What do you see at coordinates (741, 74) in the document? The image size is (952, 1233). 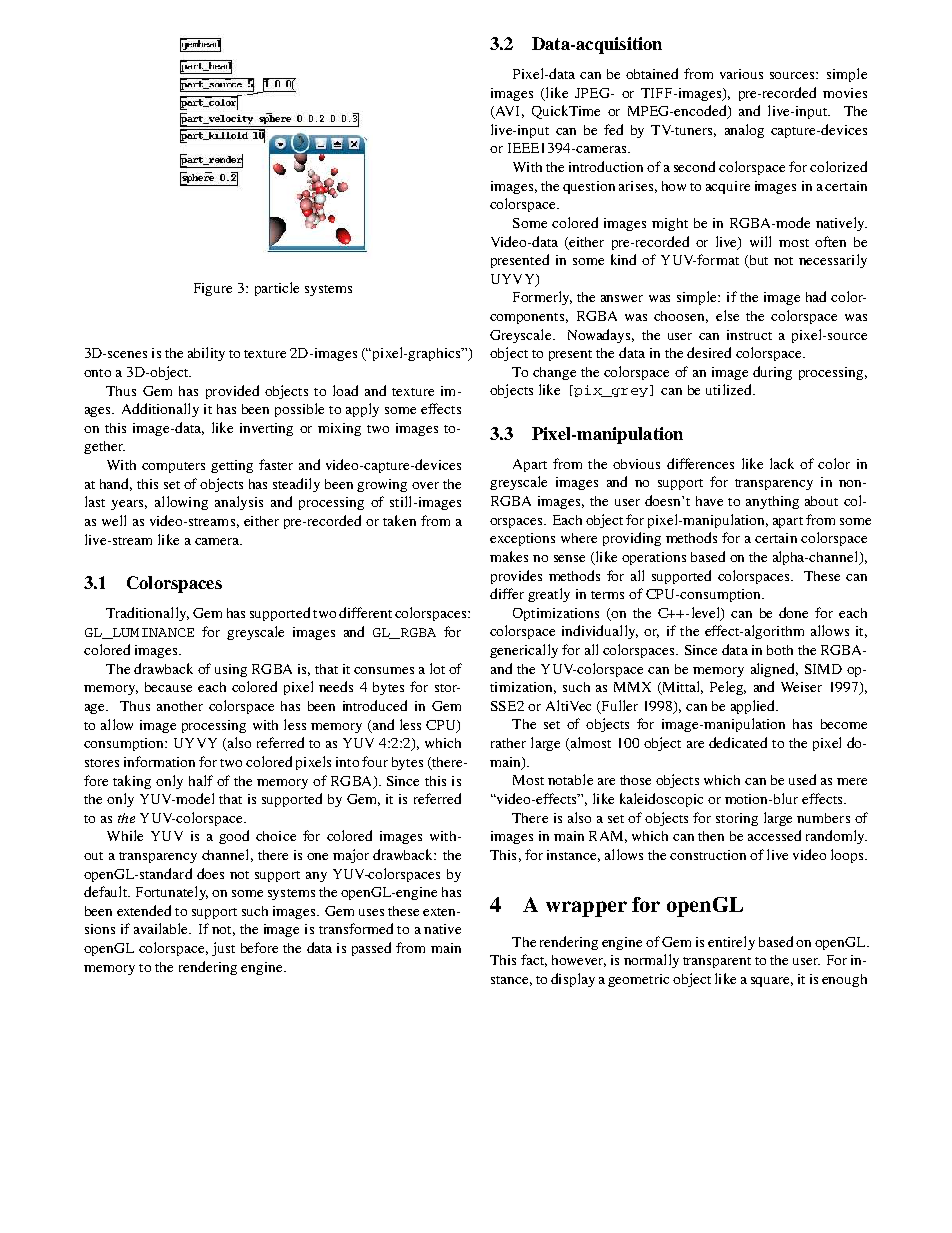 I see `various` at bounding box center [741, 74].
